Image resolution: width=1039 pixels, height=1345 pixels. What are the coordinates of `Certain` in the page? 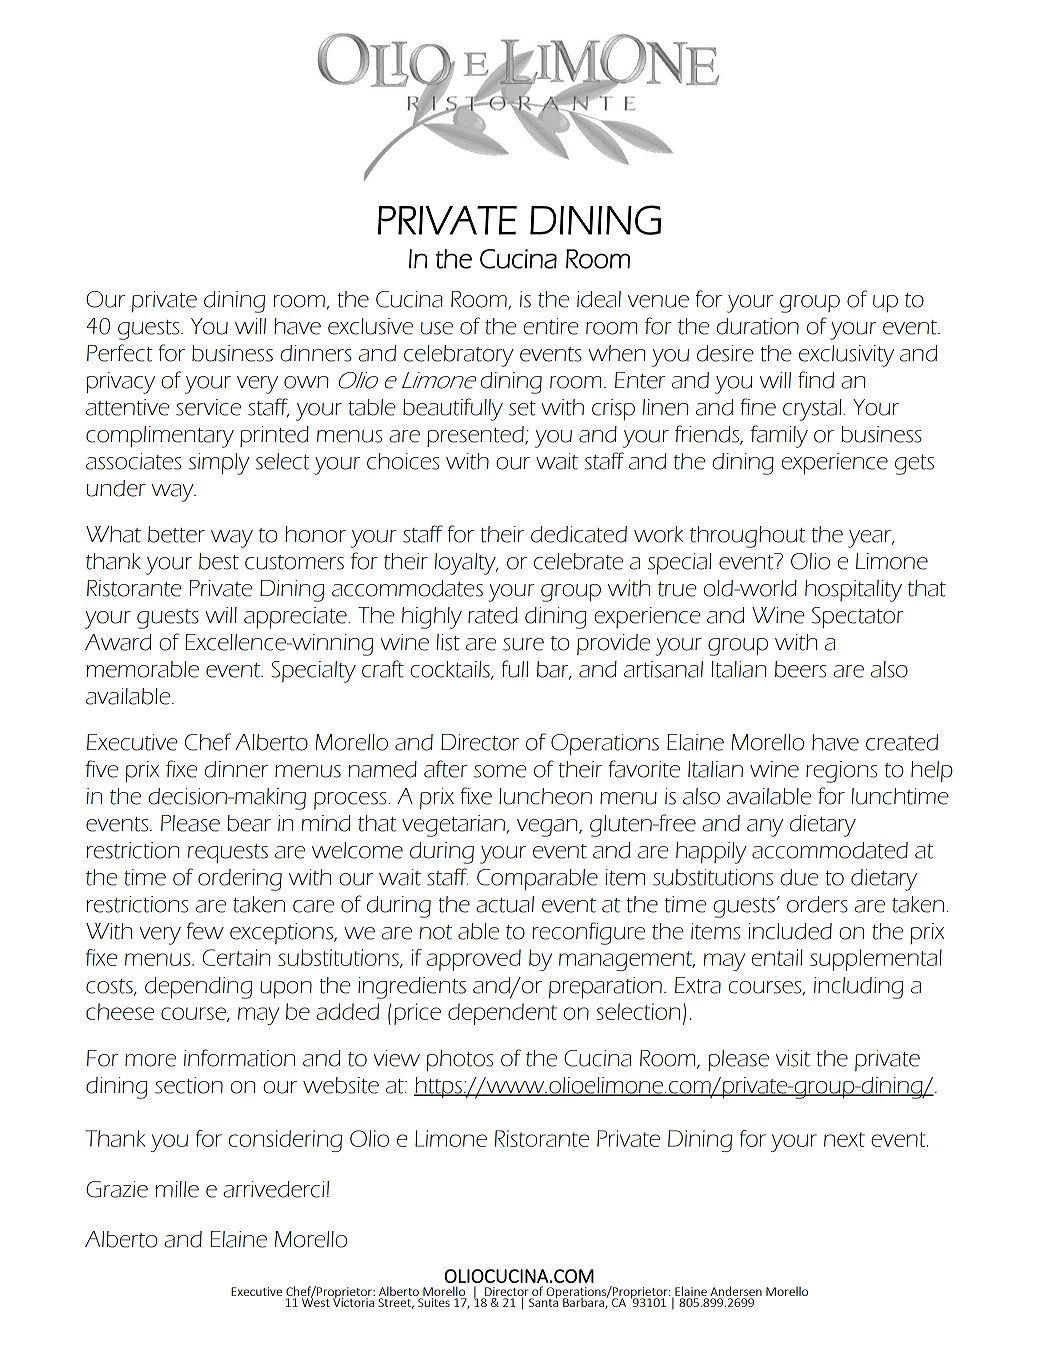 It's located at (237, 957).
